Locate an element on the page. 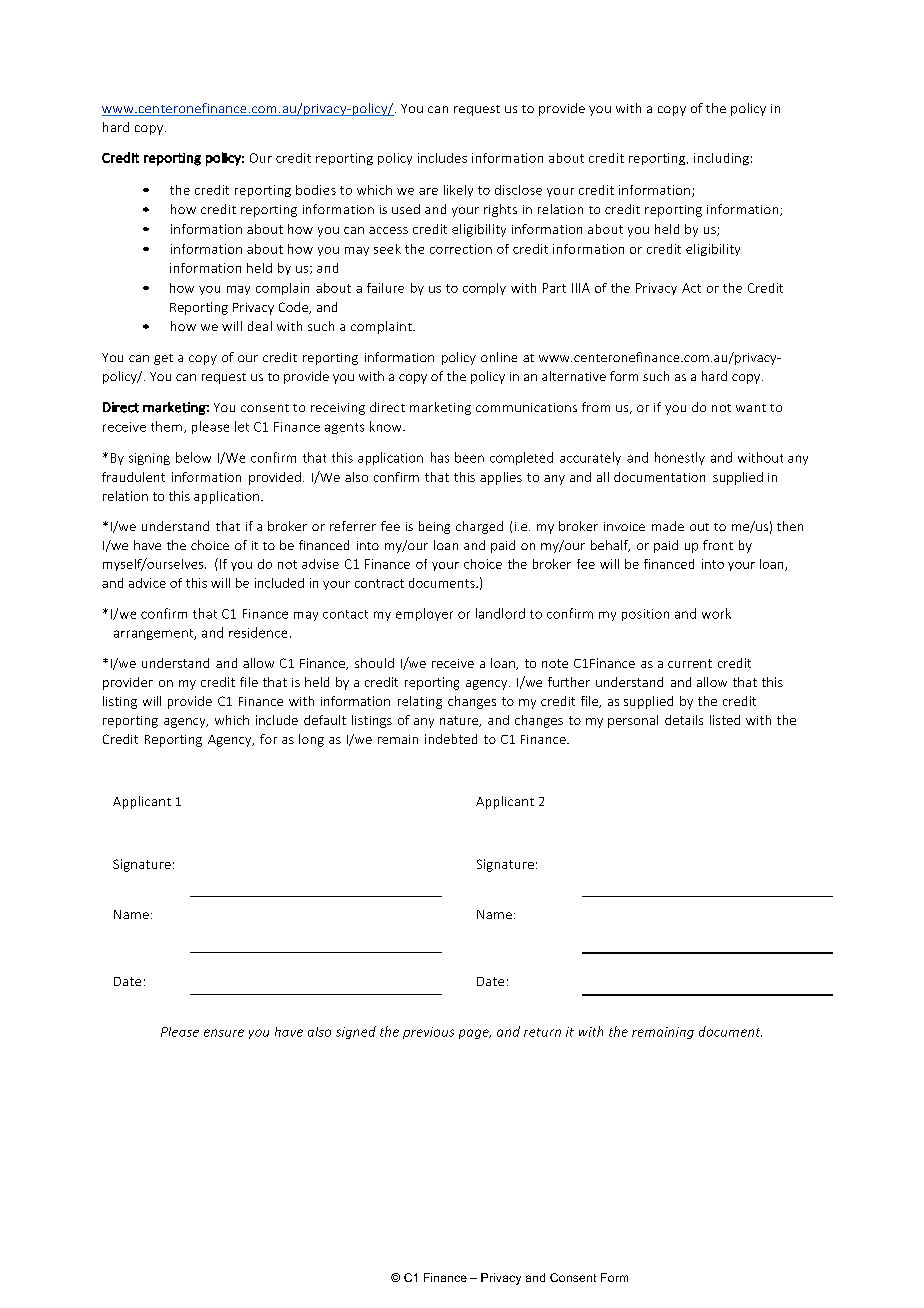  work is located at coordinates (716, 613).
